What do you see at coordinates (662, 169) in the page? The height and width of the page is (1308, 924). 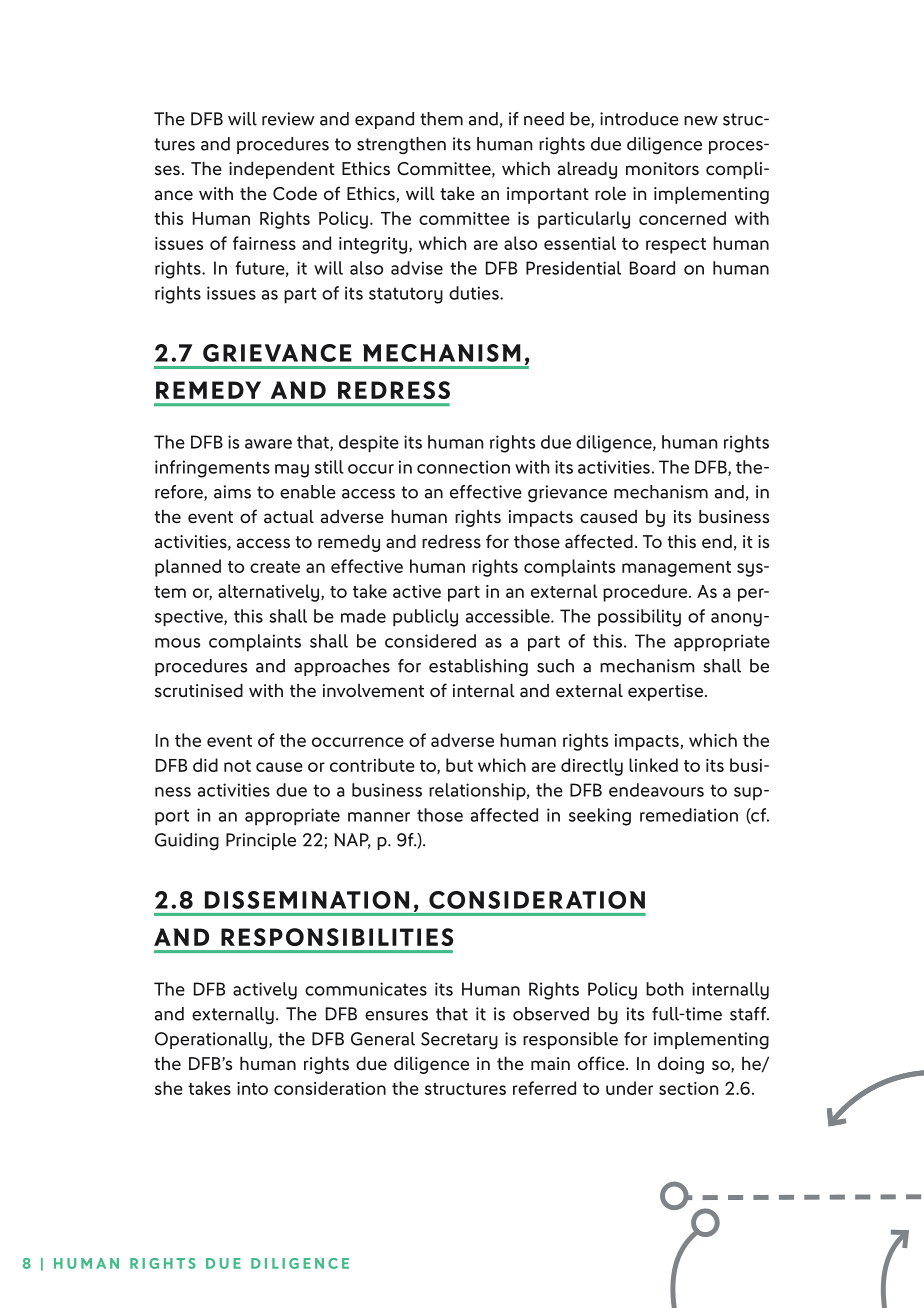 I see `monitors` at bounding box center [662, 169].
